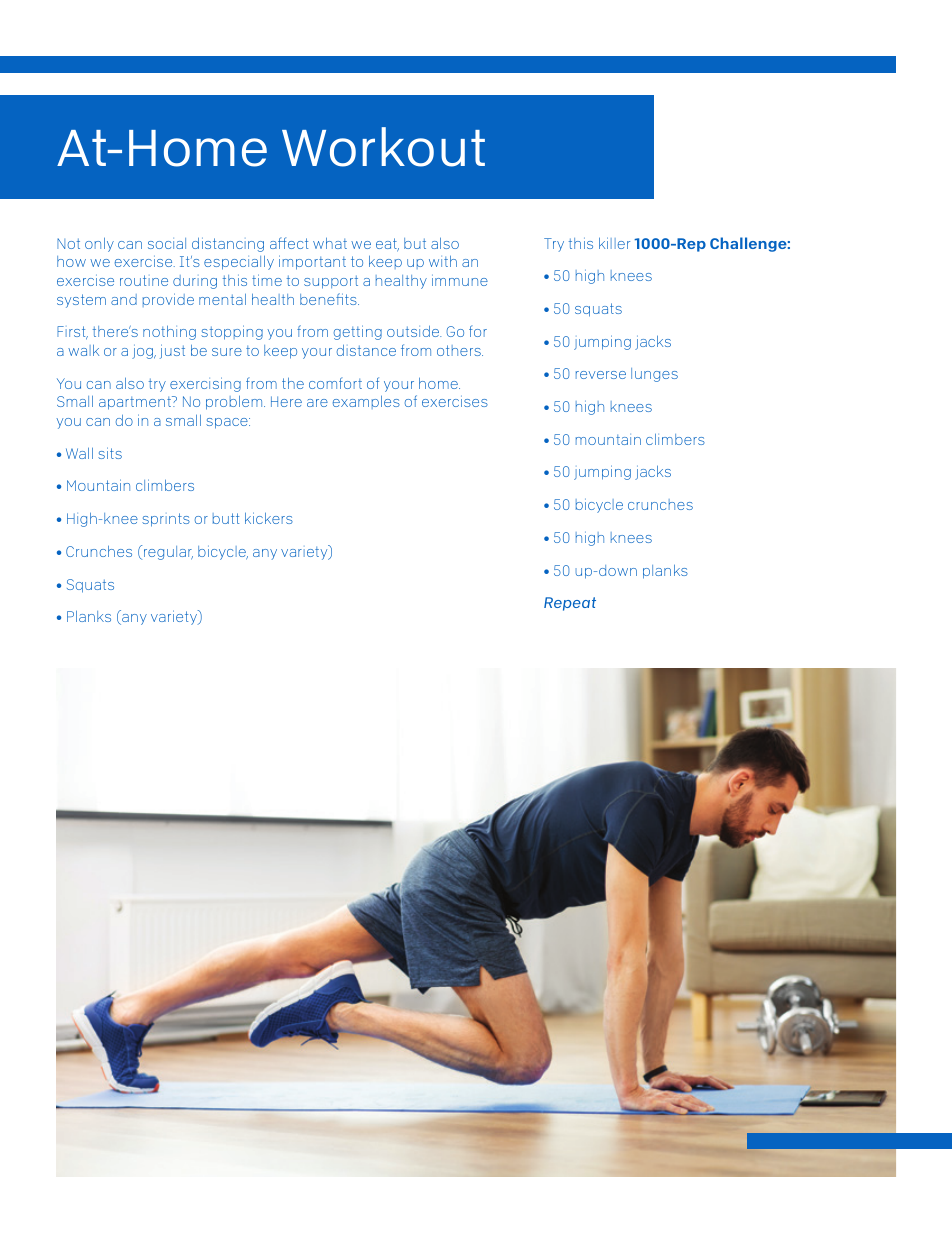  I want to click on regular, so click(168, 553).
